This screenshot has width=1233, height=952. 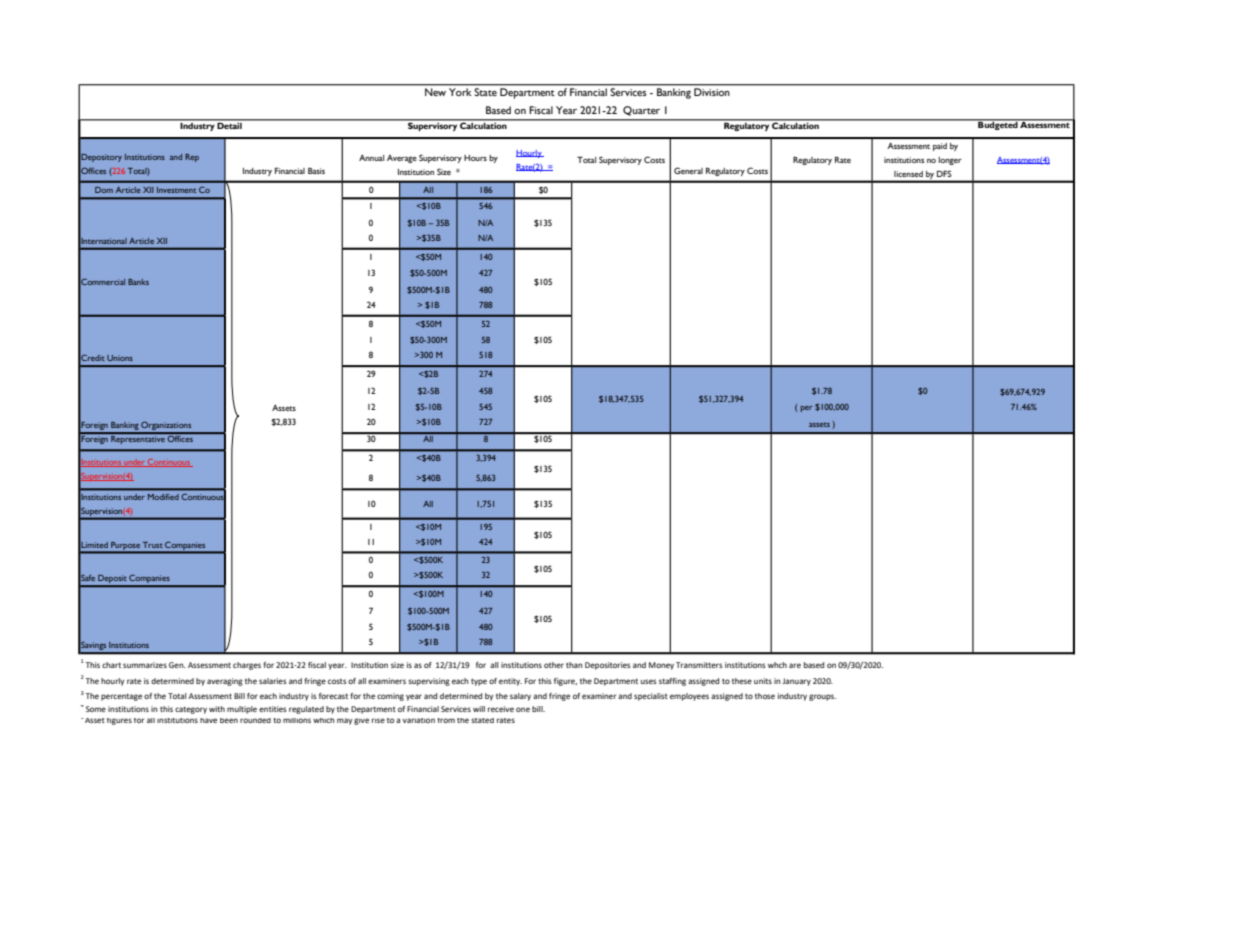 What do you see at coordinates (460, 92) in the screenshot?
I see `York` at bounding box center [460, 92].
